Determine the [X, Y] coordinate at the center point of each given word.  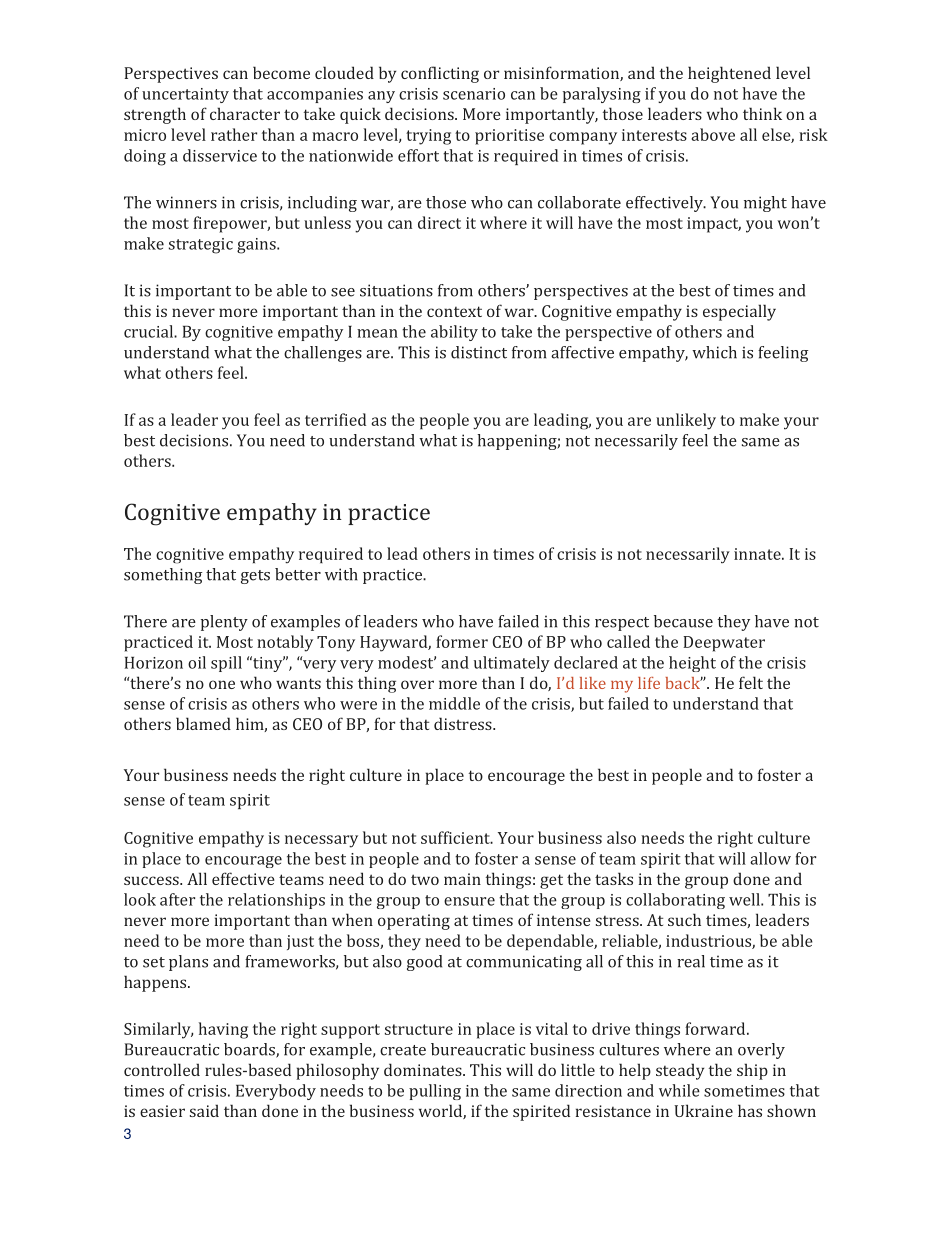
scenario [474, 94]
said [204, 1110]
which [714, 352]
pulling [435, 1092]
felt [751, 682]
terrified [335, 419]
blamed [203, 723]
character [245, 113]
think [762, 113]
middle [454, 703]
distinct [479, 352]
